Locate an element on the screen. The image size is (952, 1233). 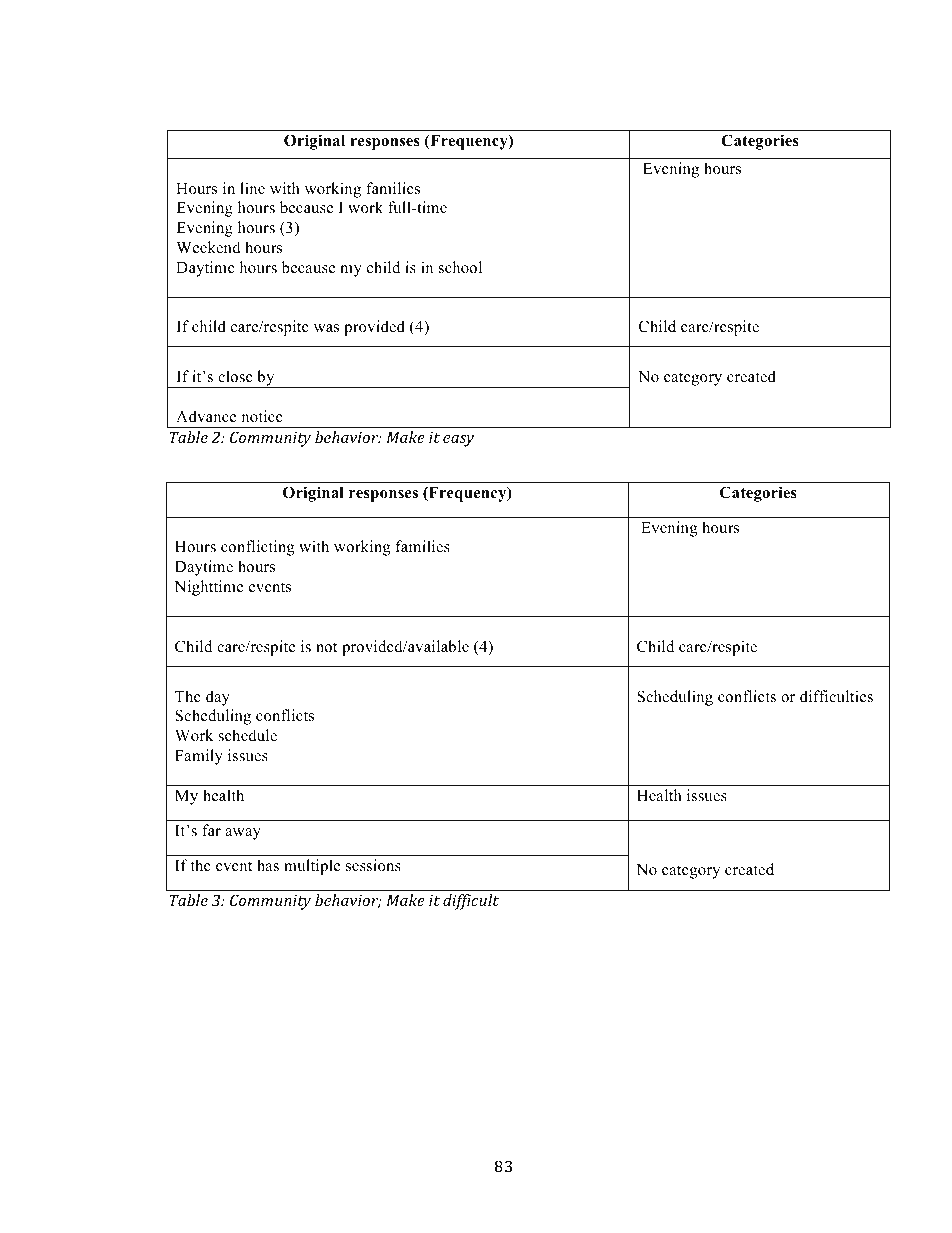
sessions is located at coordinates (373, 865).
